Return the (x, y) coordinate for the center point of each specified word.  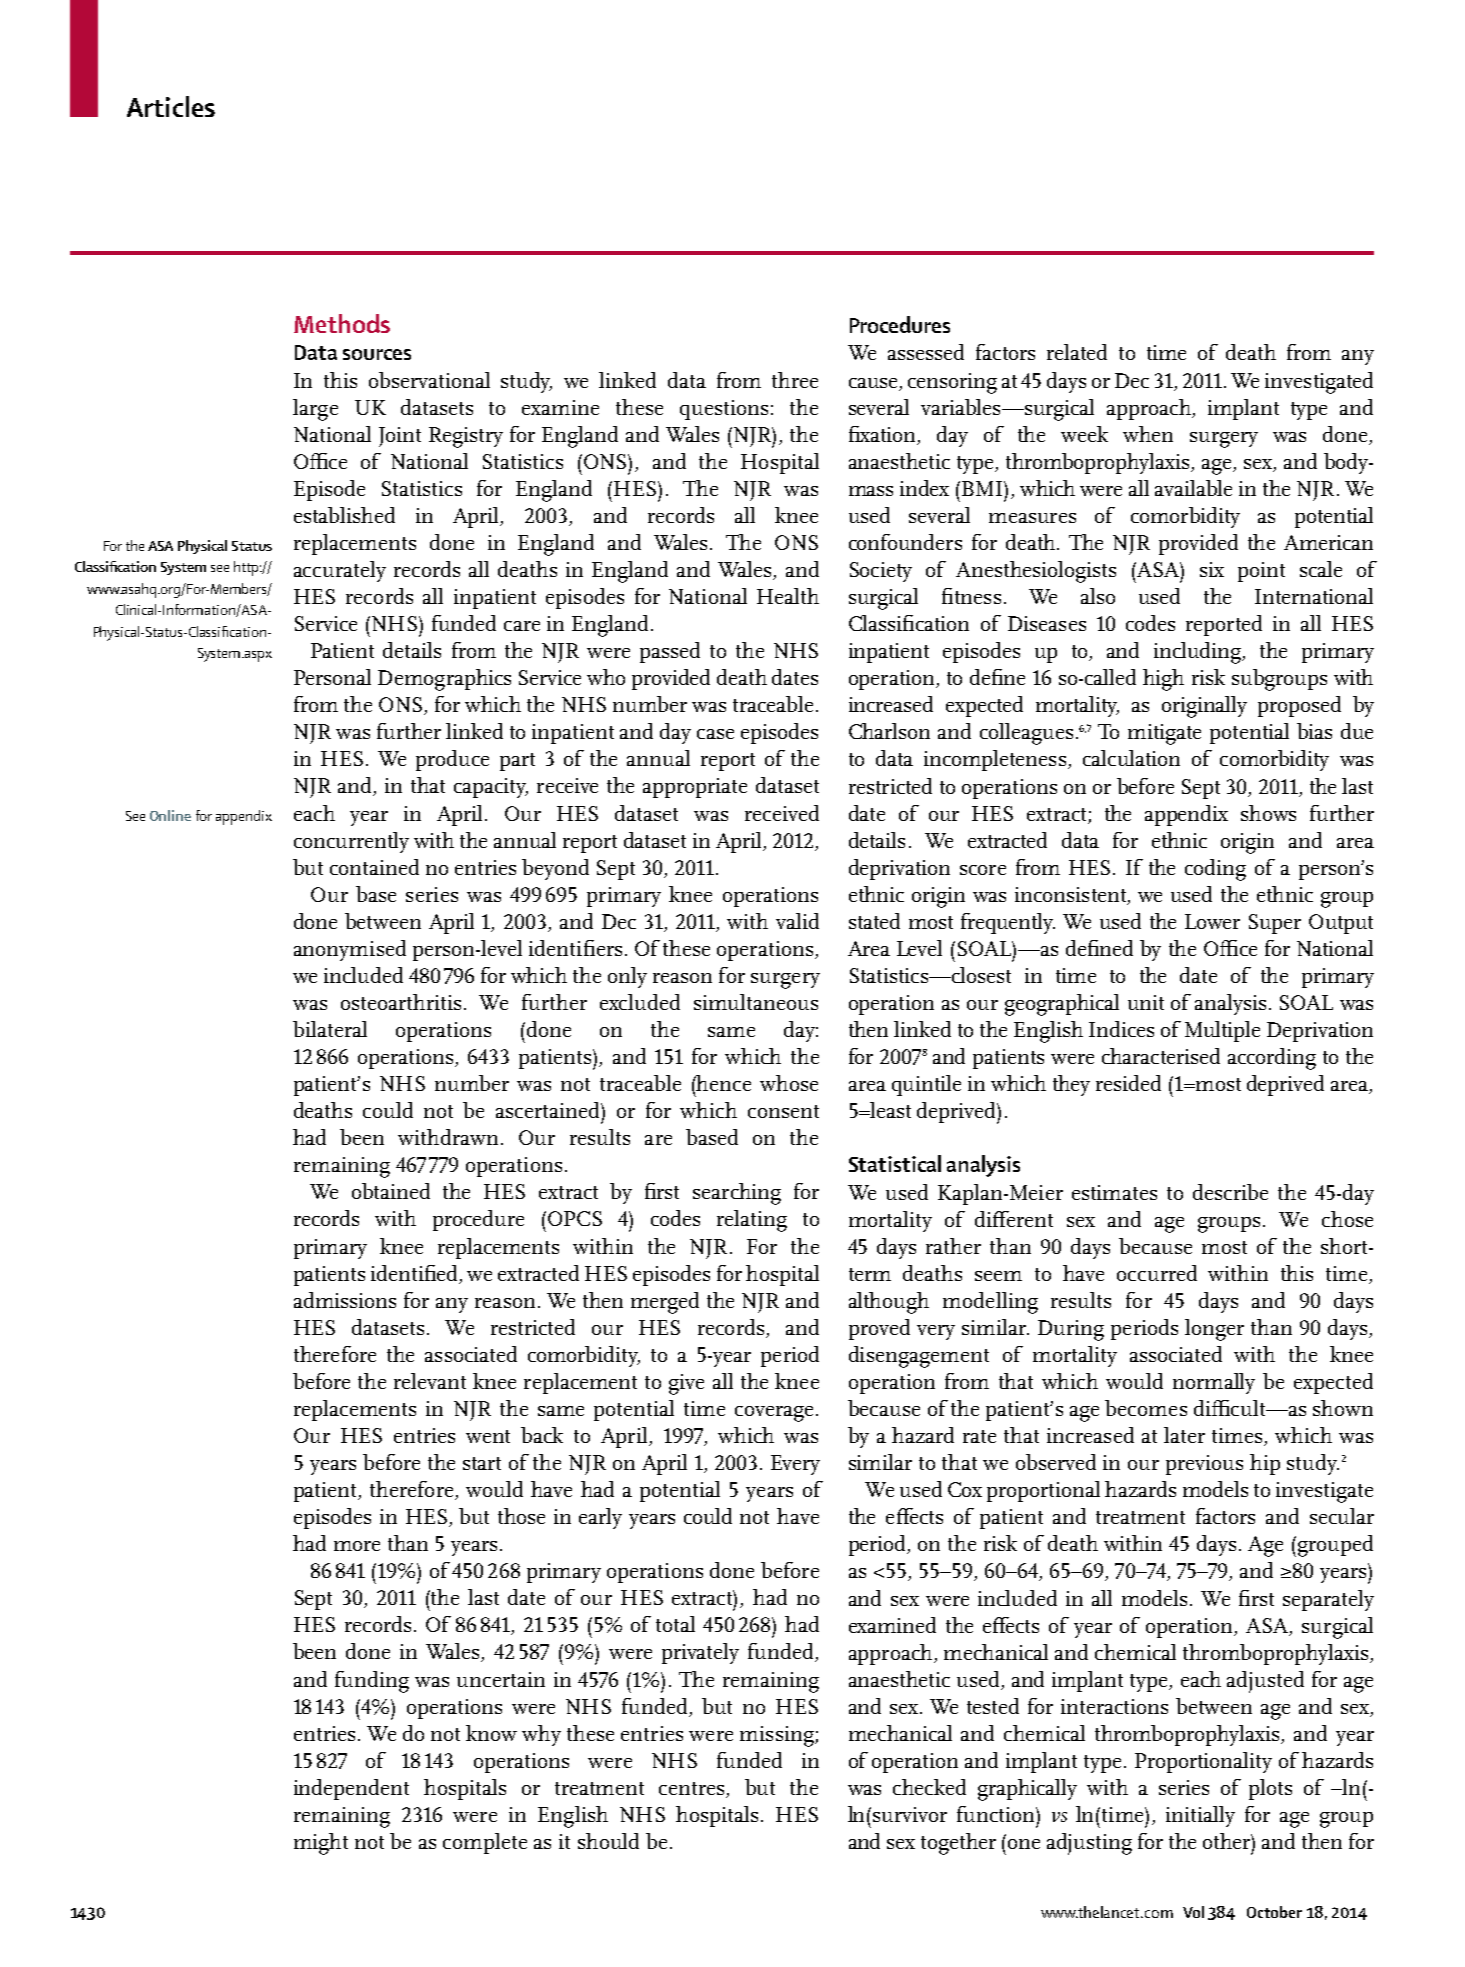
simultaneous (756, 1002)
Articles (171, 106)
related (1077, 352)
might (321, 1844)
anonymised (350, 950)
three (795, 380)
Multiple (1222, 1031)
